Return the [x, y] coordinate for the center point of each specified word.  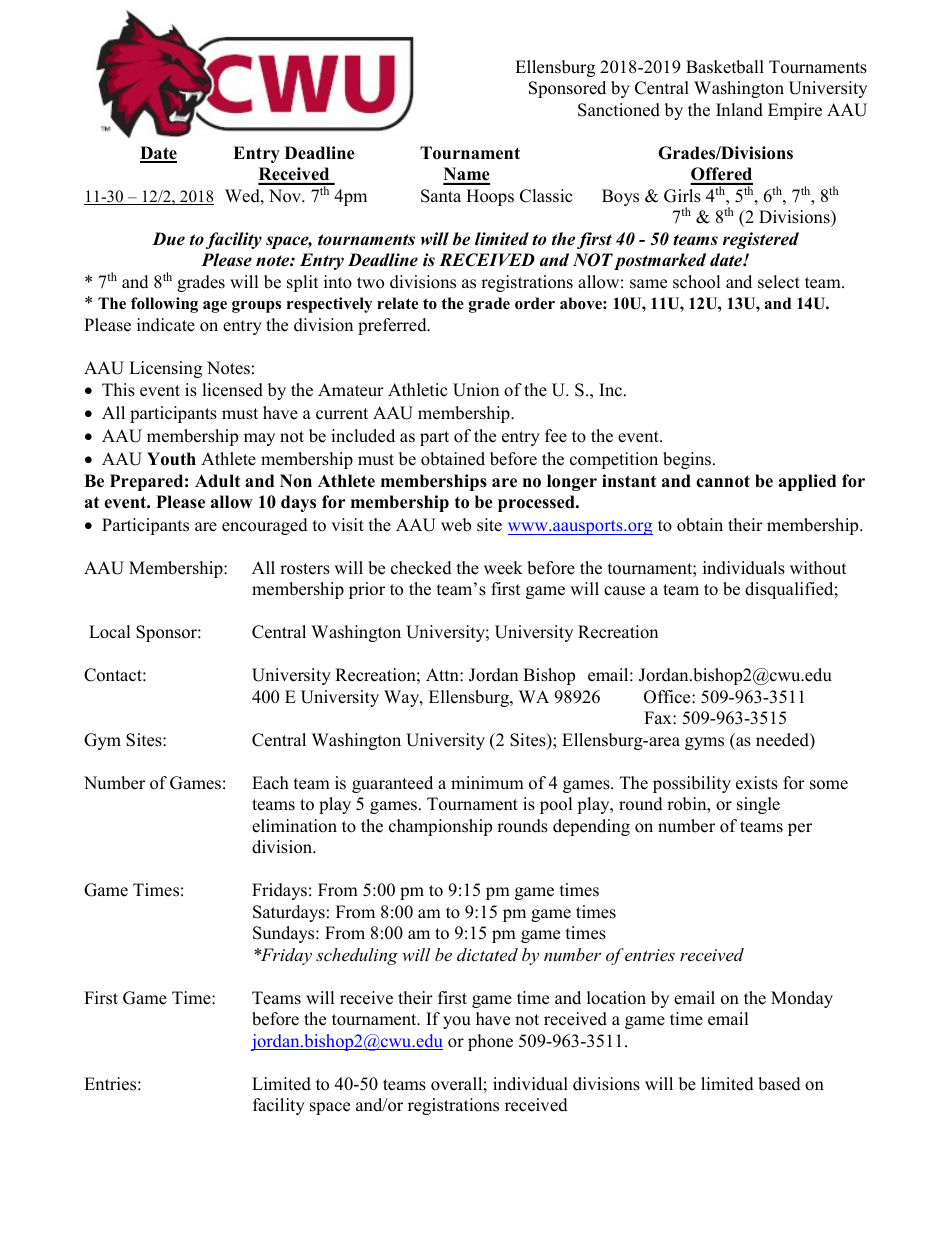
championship [440, 827]
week [503, 568]
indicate [166, 325]
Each [270, 783]
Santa [441, 196]
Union [476, 390]
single [758, 805]
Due [168, 239]
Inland [739, 110]
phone [490, 1042]
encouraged [265, 526]
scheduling [357, 956]
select [779, 282]
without [818, 568]
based [779, 1084]
